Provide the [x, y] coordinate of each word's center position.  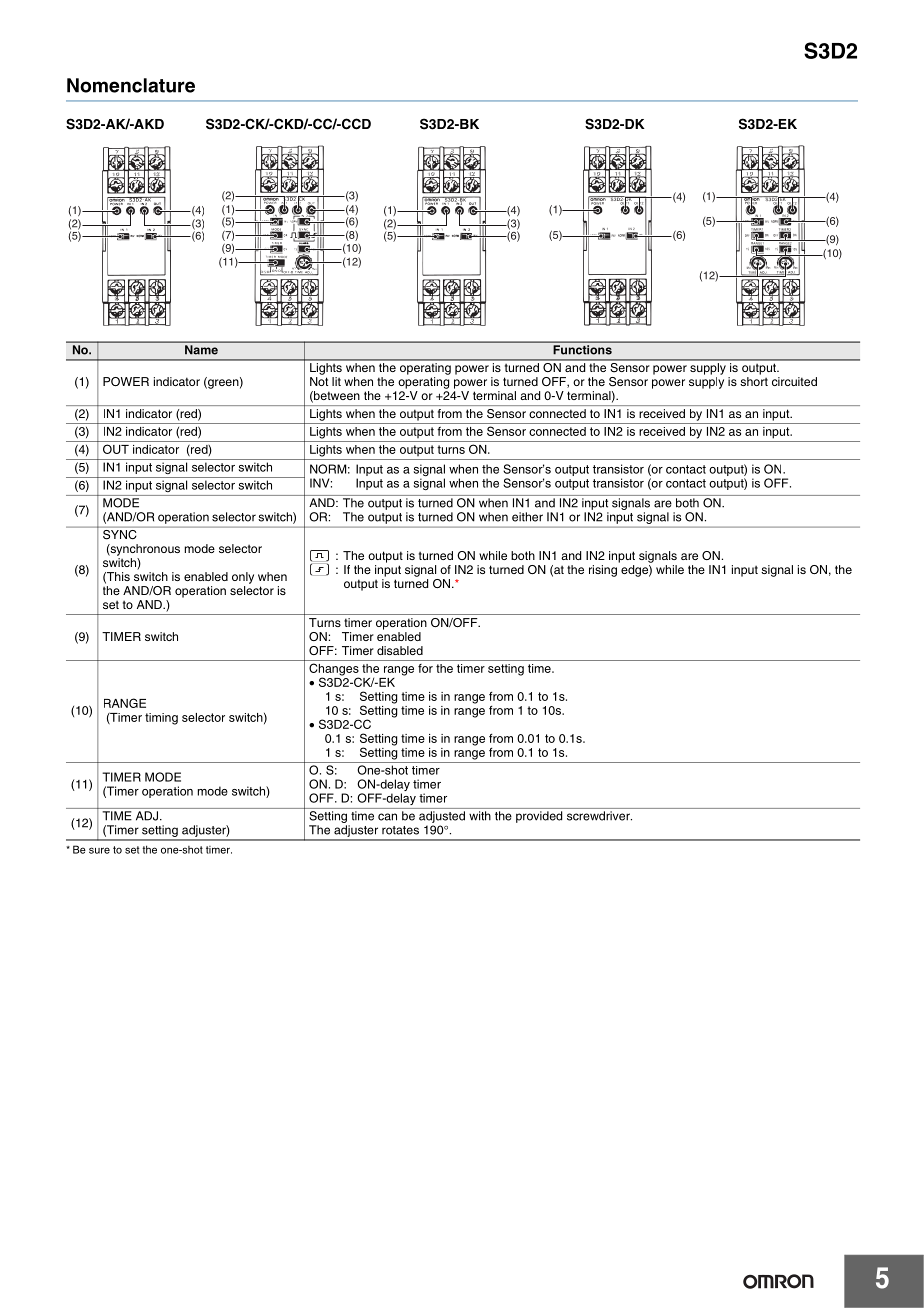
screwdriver [599, 816]
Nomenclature [131, 85]
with [480, 816]
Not [319, 381]
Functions [583, 350]
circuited [794, 381]
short [754, 381]
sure [99, 850]
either [527, 517]
